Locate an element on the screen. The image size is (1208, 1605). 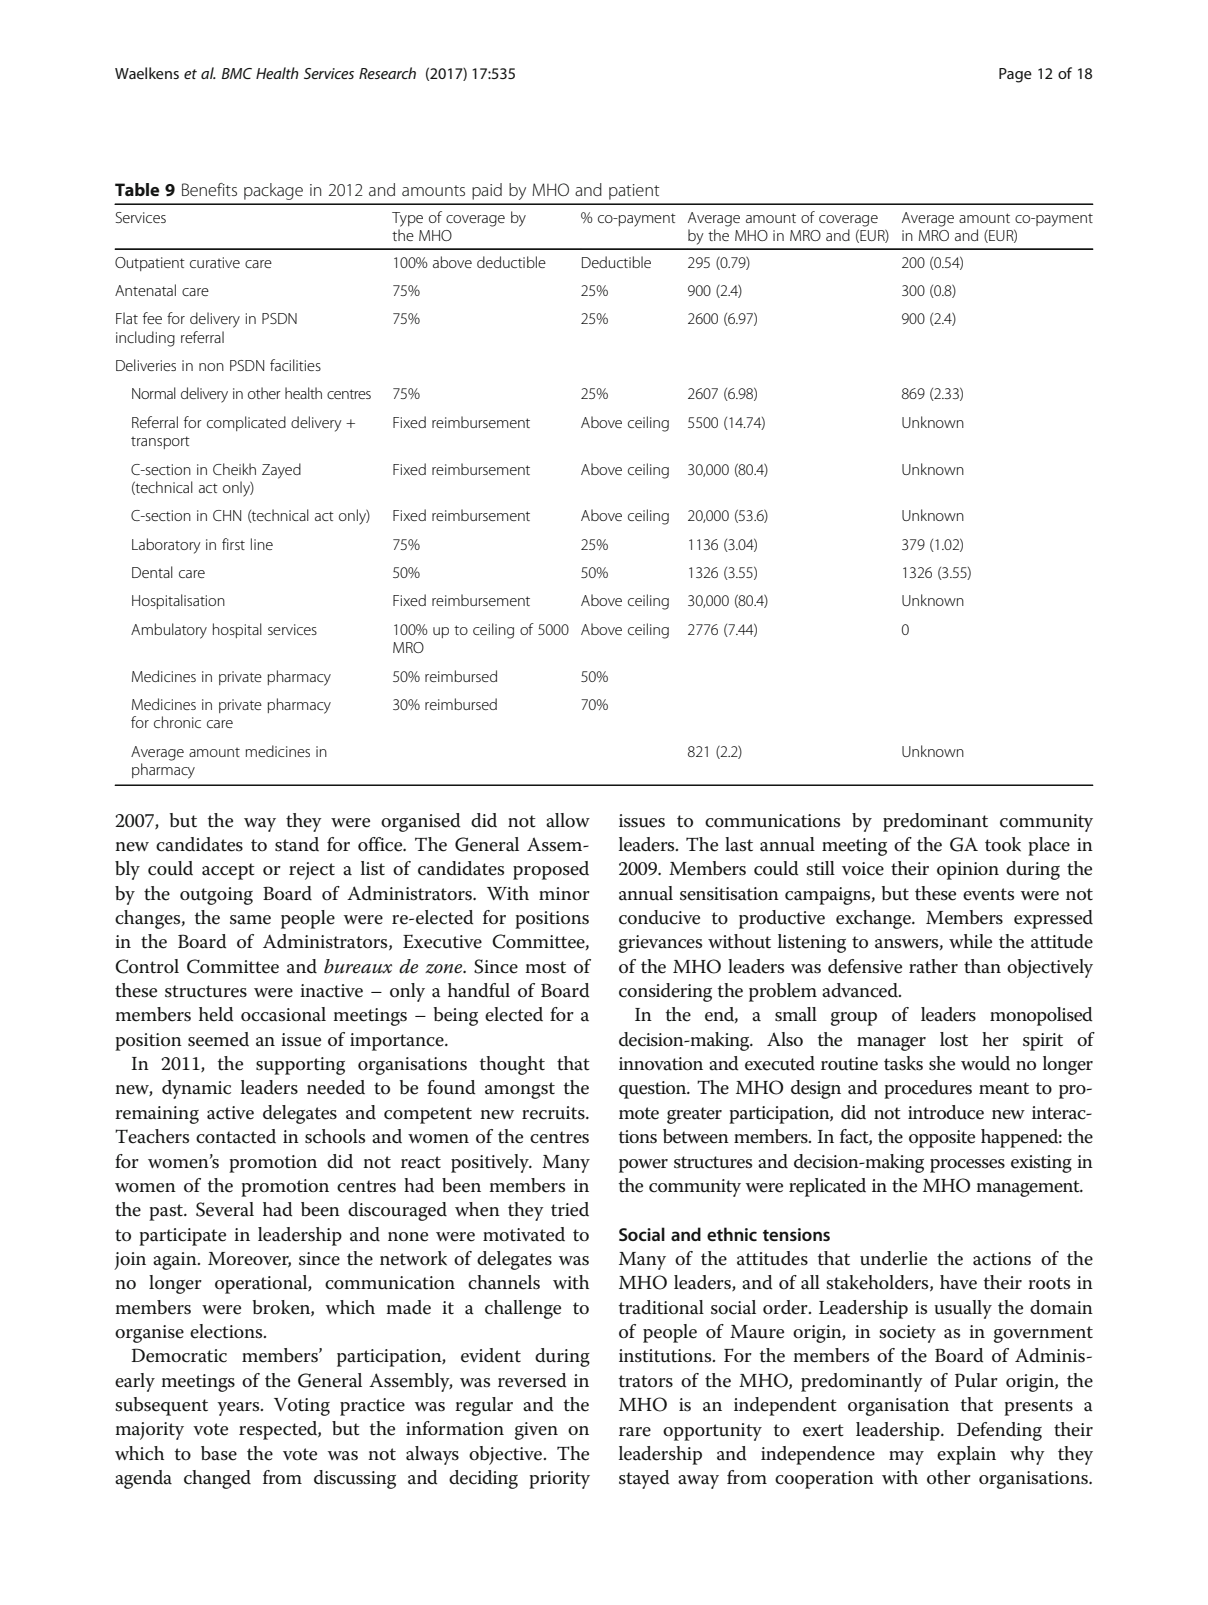
allow is located at coordinates (568, 820).
